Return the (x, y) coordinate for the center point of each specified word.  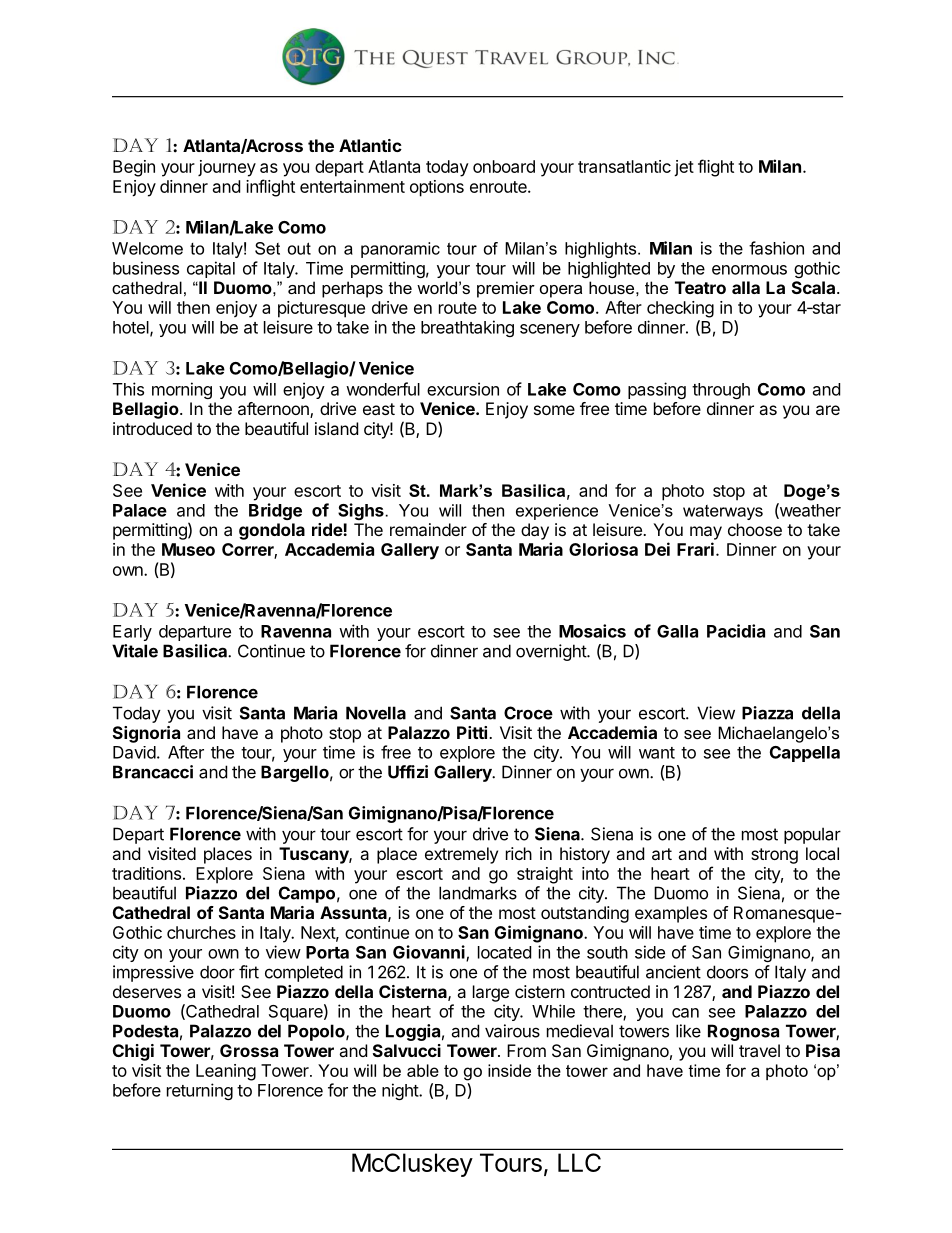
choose (755, 529)
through (721, 391)
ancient (673, 972)
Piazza (767, 713)
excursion (463, 389)
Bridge (275, 511)
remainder (428, 529)
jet (684, 168)
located (504, 952)
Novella (376, 713)
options (437, 188)
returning (200, 1091)
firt (249, 972)
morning (182, 390)
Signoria (146, 734)
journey (227, 168)
